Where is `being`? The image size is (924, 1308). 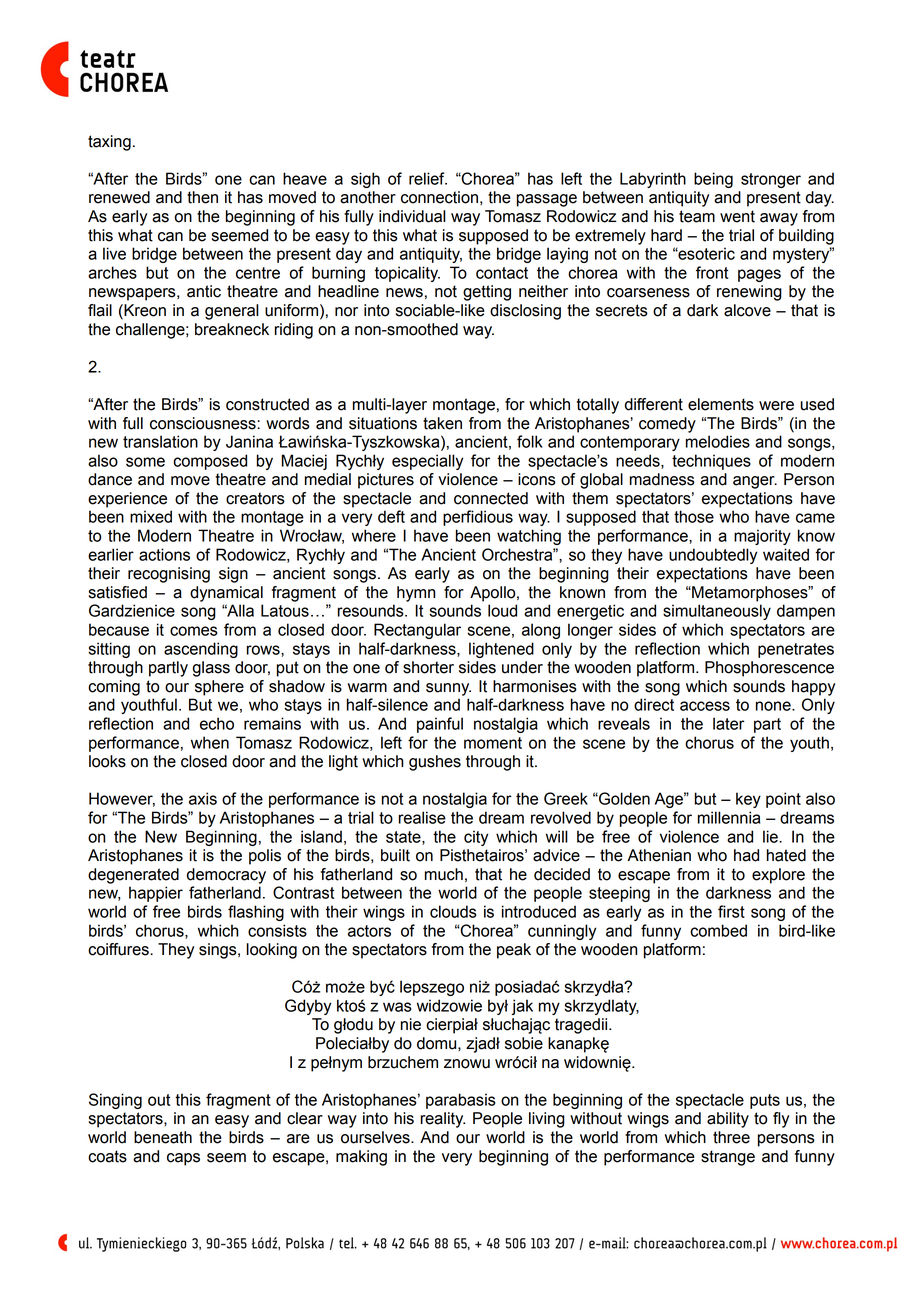 being is located at coordinates (713, 180).
